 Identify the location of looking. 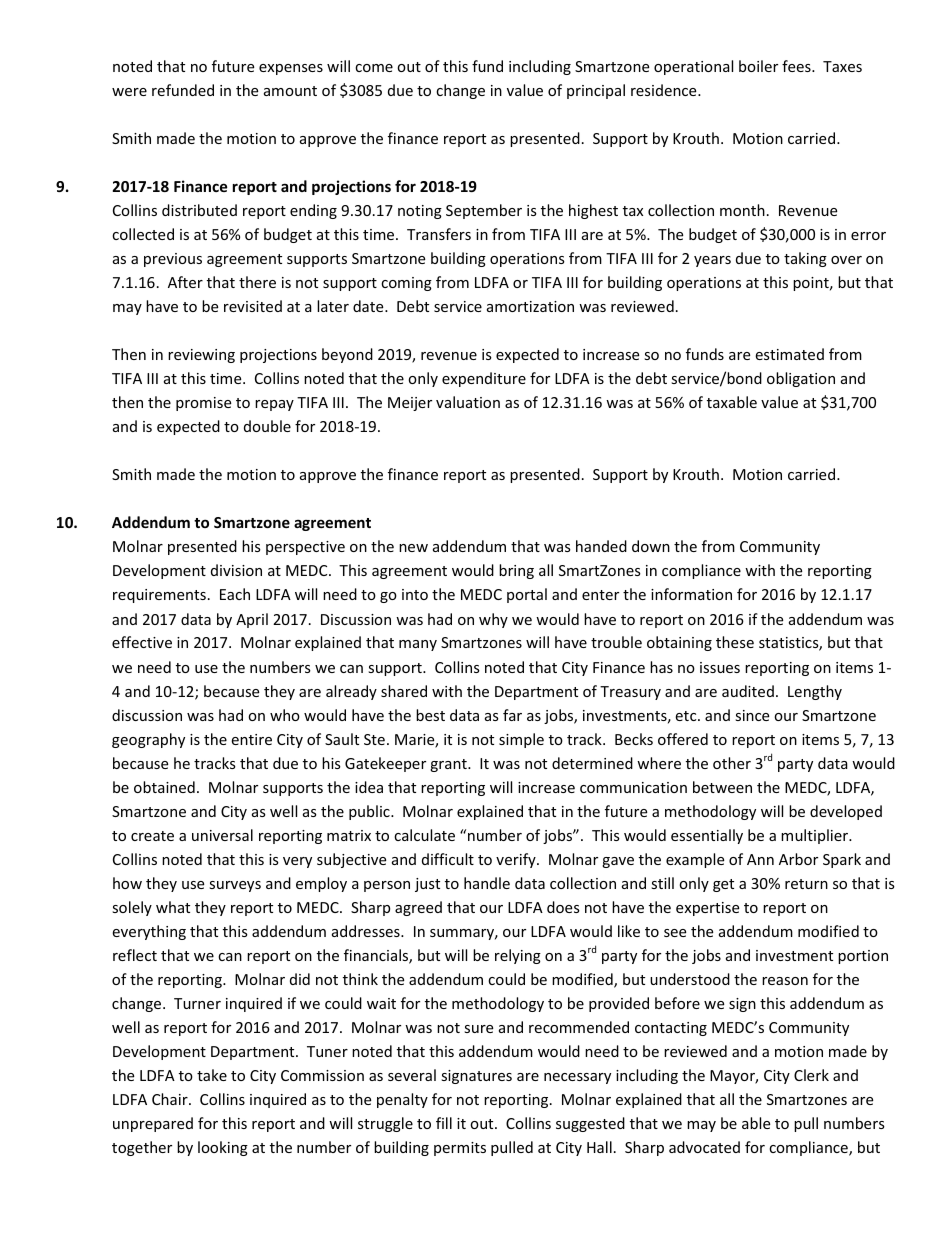
(223, 1148).
